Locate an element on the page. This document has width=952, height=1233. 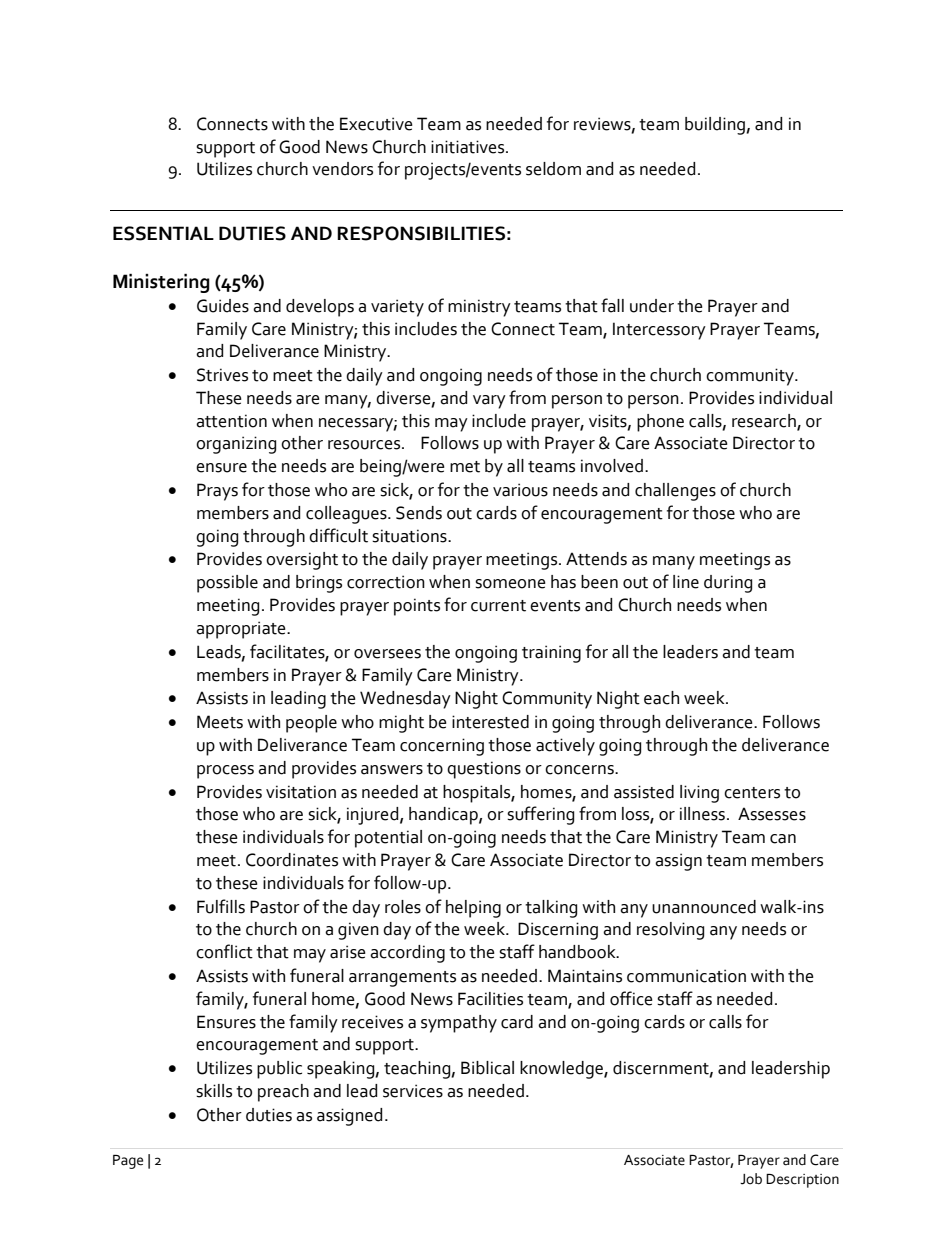
process is located at coordinates (225, 772).
